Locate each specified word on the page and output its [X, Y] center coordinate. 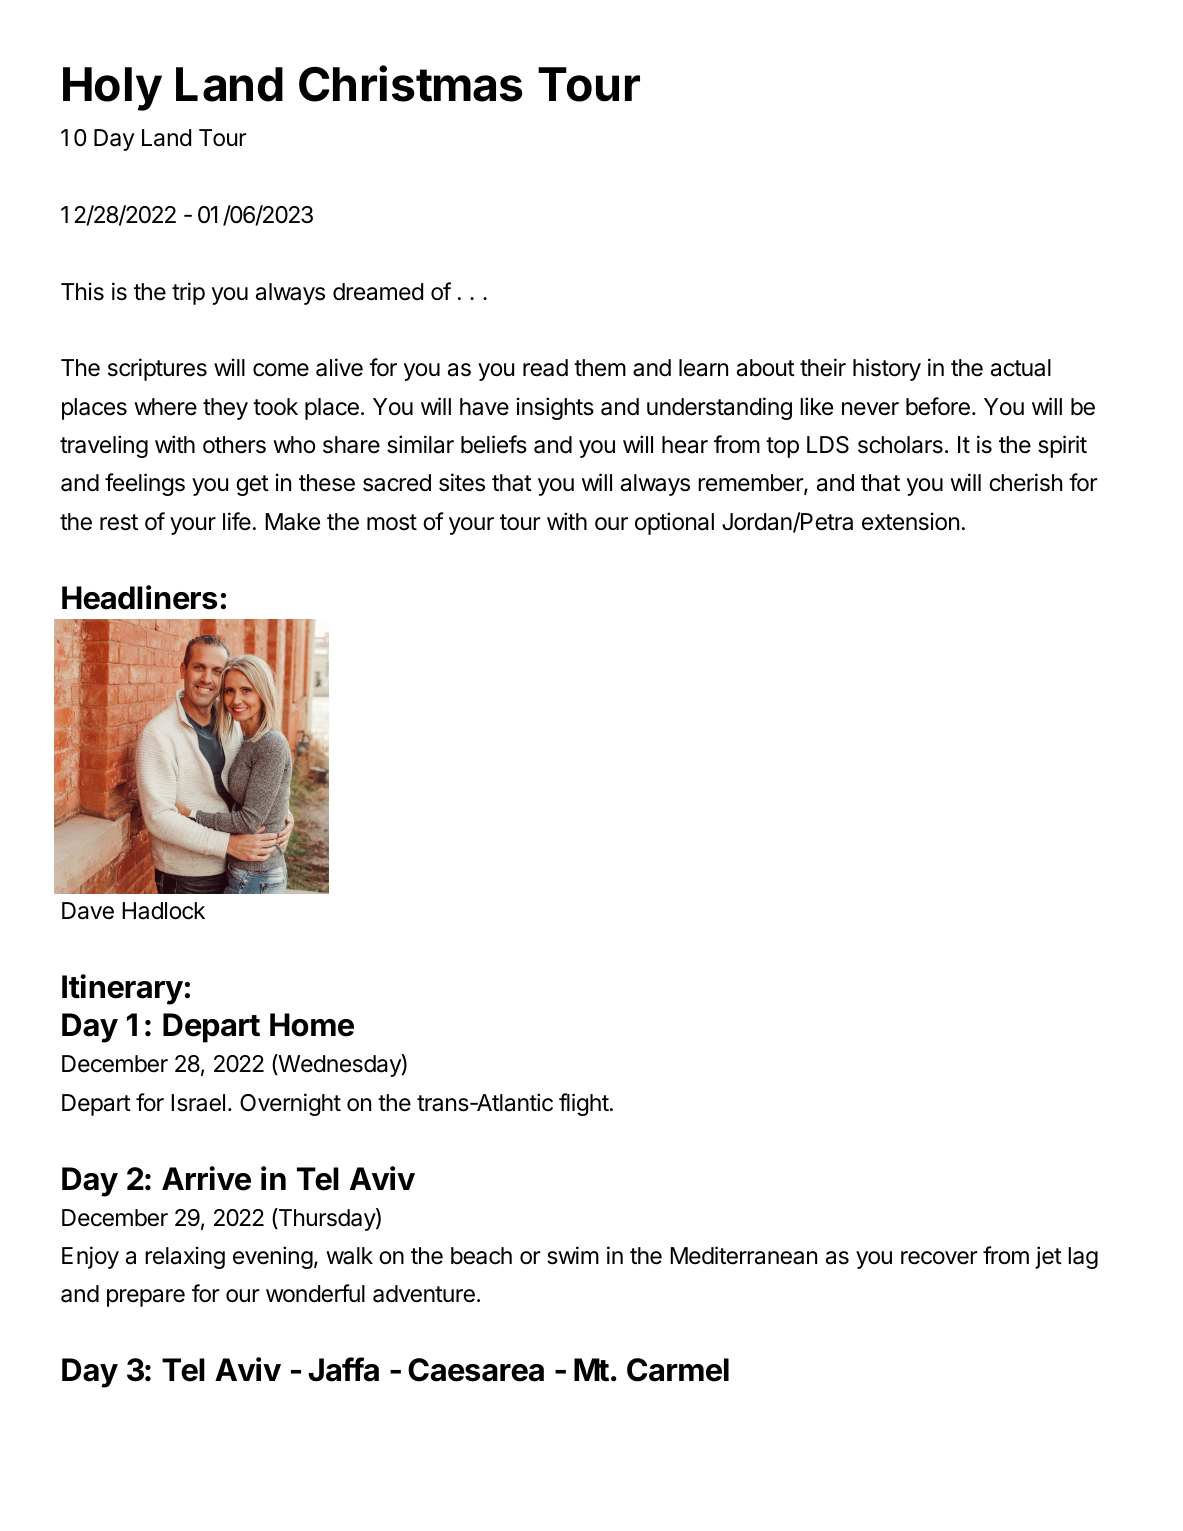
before [938, 406]
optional [674, 523]
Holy [112, 89]
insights [555, 408]
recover [939, 1258]
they [225, 409]
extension [910, 521]
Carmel [678, 1370]
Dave [88, 911]
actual [1021, 368]
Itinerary [122, 989]
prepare [146, 1298]
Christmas [411, 83]
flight [584, 1104]
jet [1048, 1257]
